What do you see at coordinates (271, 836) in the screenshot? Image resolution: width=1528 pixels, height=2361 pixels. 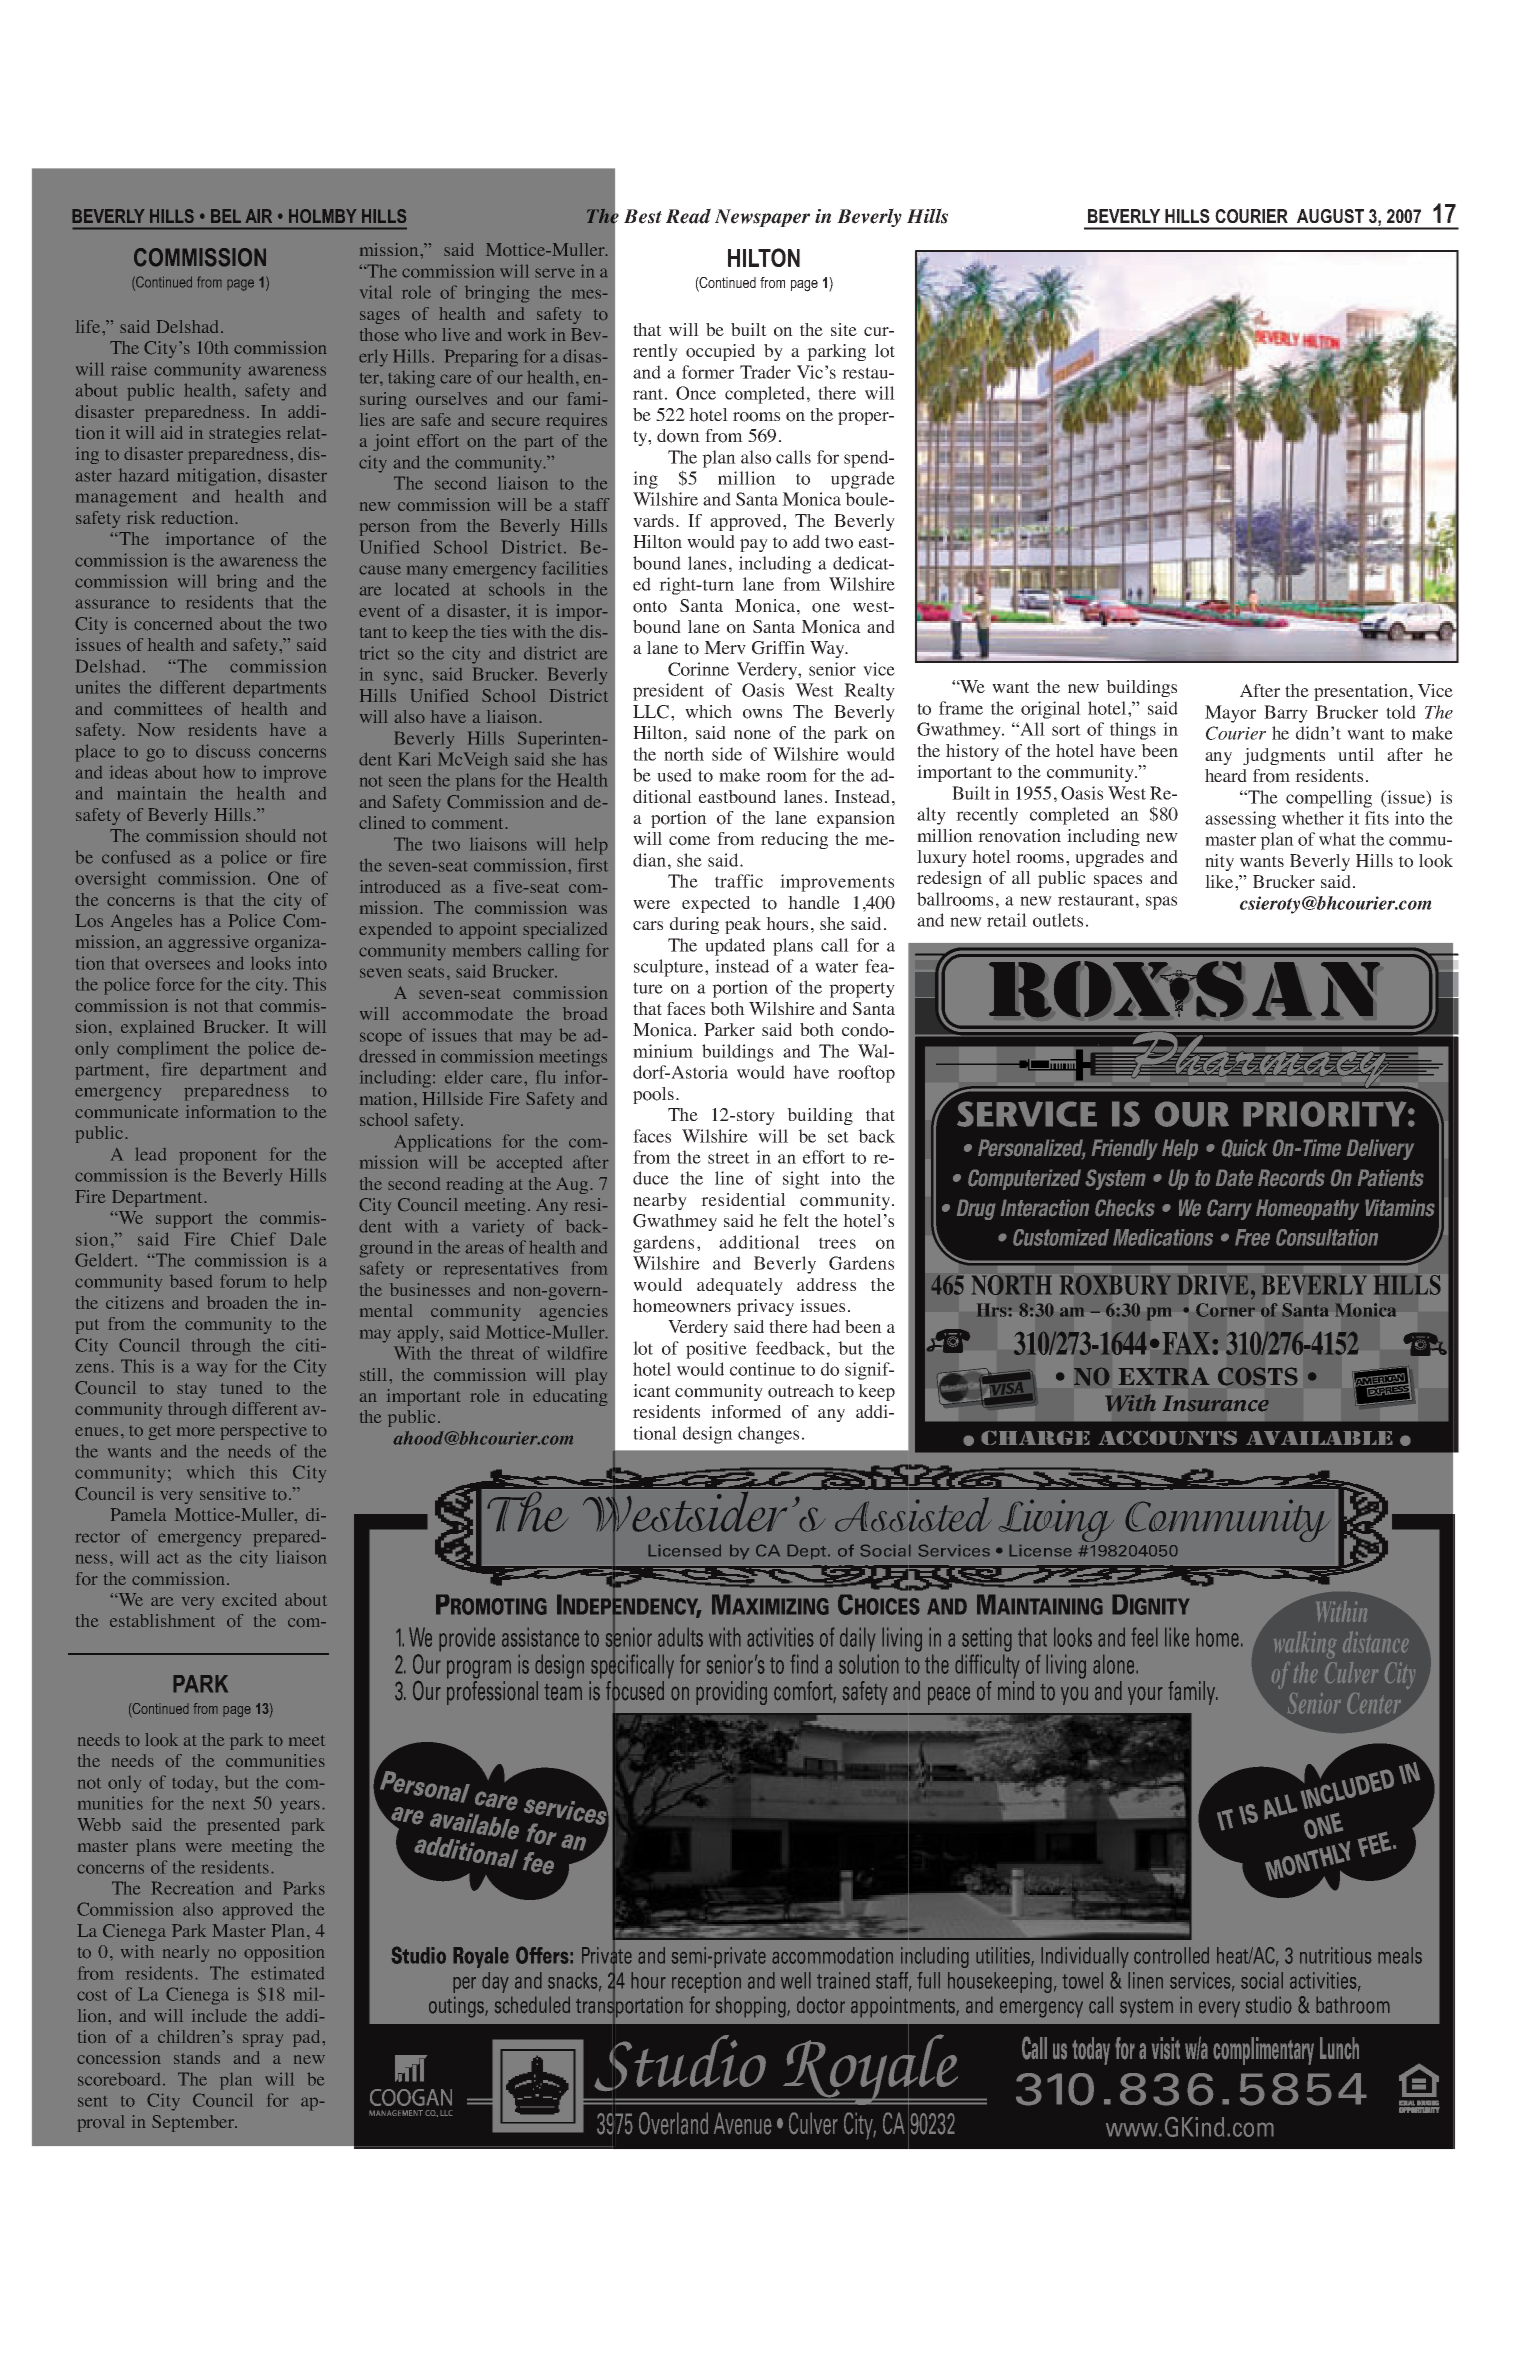 I see `should` at bounding box center [271, 836].
